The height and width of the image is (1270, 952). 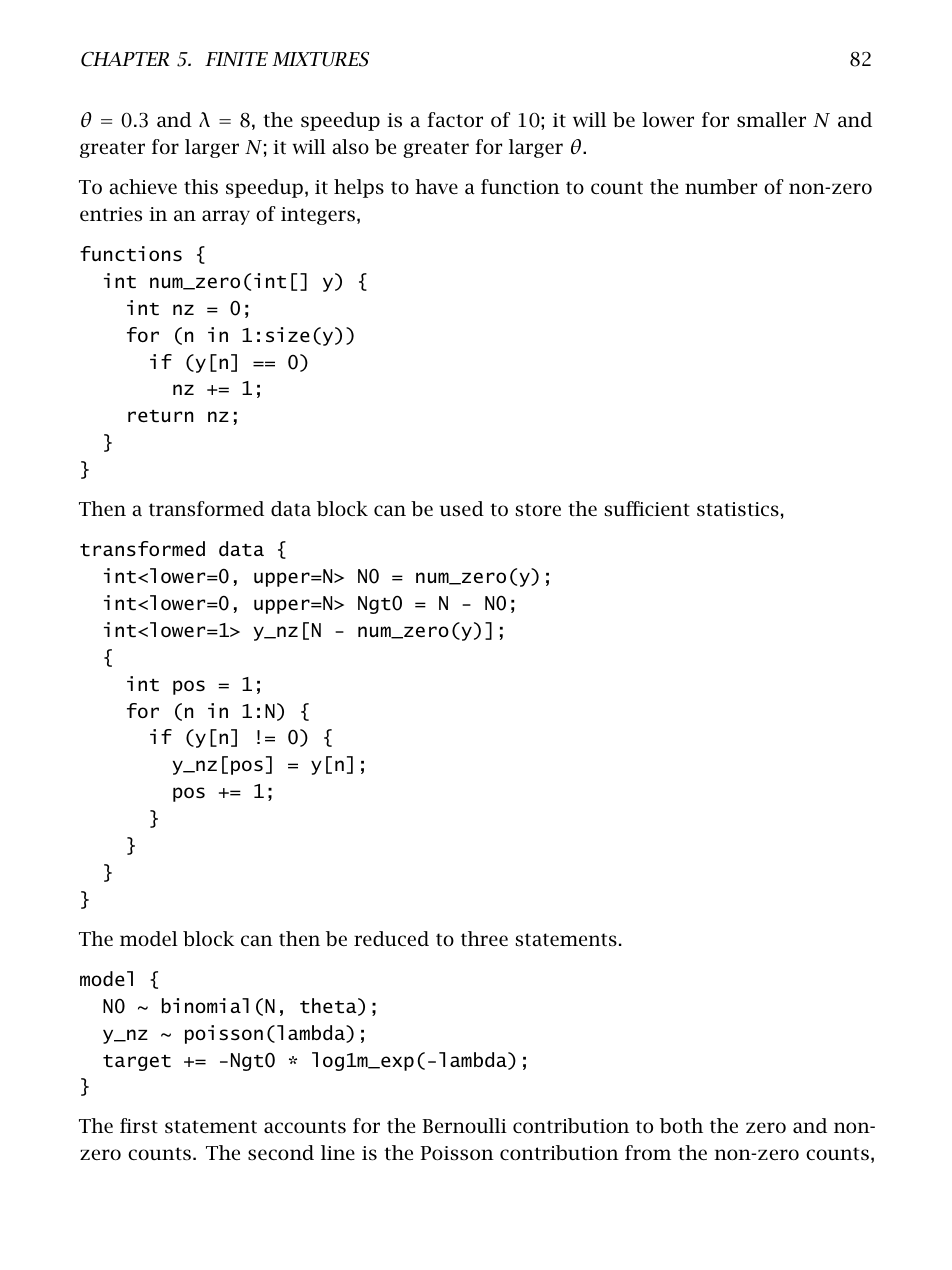 I want to click on first, so click(x=139, y=1126).
